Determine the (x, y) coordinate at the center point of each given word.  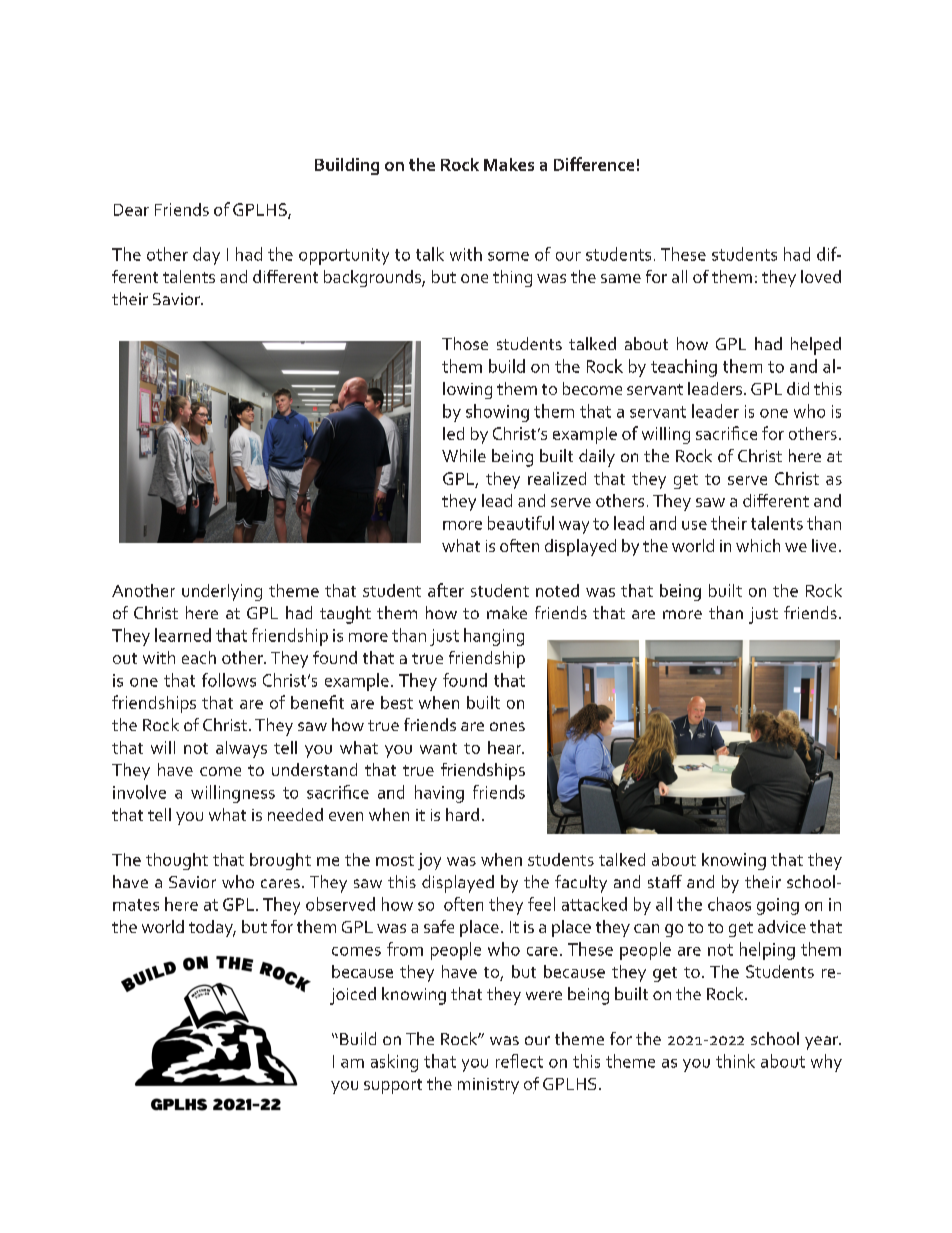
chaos (729, 904)
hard (462, 814)
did (798, 388)
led (453, 433)
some (508, 256)
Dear (131, 210)
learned (183, 635)
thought (177, 861)
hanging (494, 637)
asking (394, 1063)
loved (821, 276)
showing (497, 413)
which (758, 545)
